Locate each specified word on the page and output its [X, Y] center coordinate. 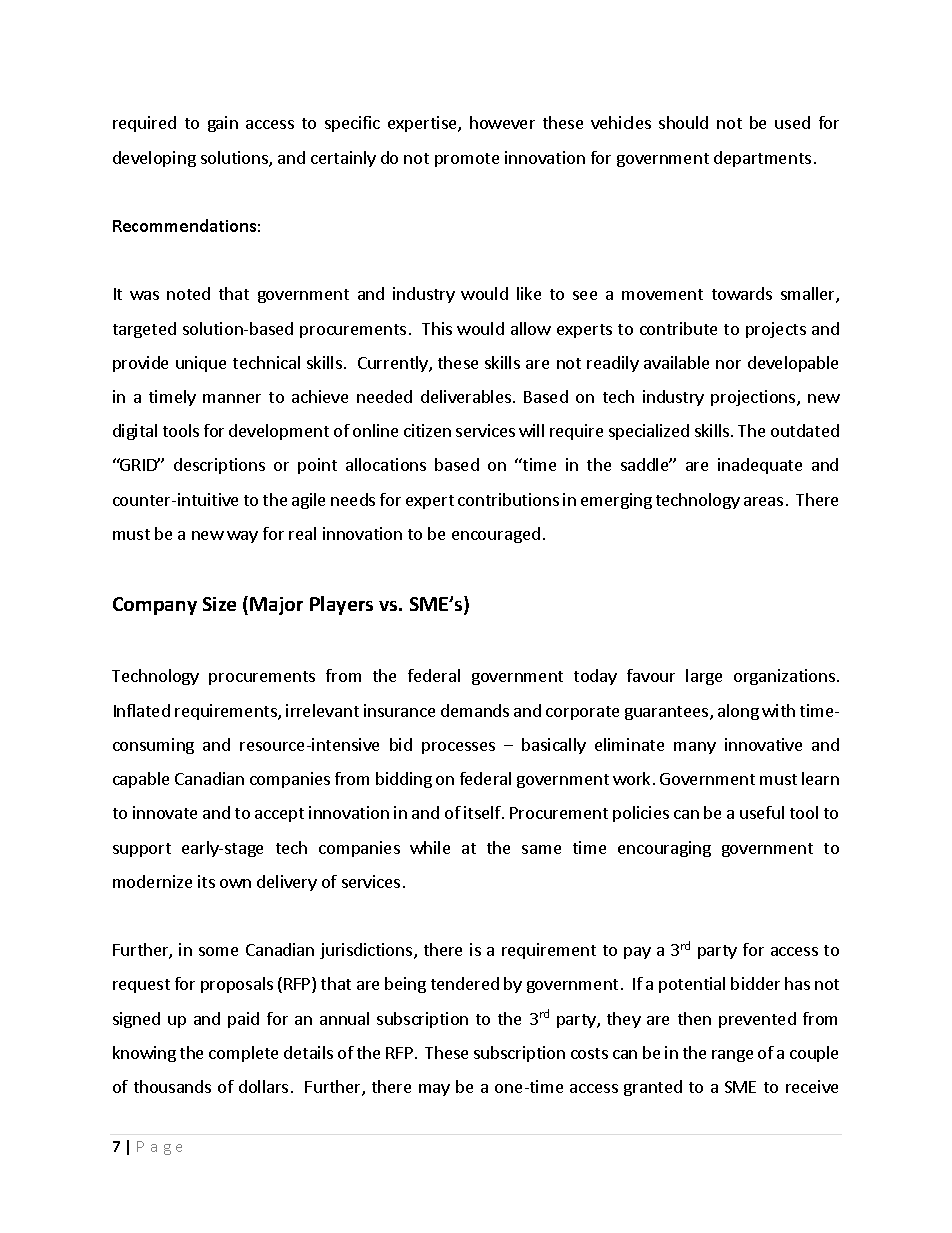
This [437, 328]
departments [762, 159]
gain [223, 124]
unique [201, 364]
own [235, 883]
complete [243, 1054]
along [738, 712]
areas [763, 501]
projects [776, 330]
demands [475, 710]
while [430, 847]
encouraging [664, 849]
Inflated [142, 710]
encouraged [496, 535]
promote [467, 160]
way [242, 537]
